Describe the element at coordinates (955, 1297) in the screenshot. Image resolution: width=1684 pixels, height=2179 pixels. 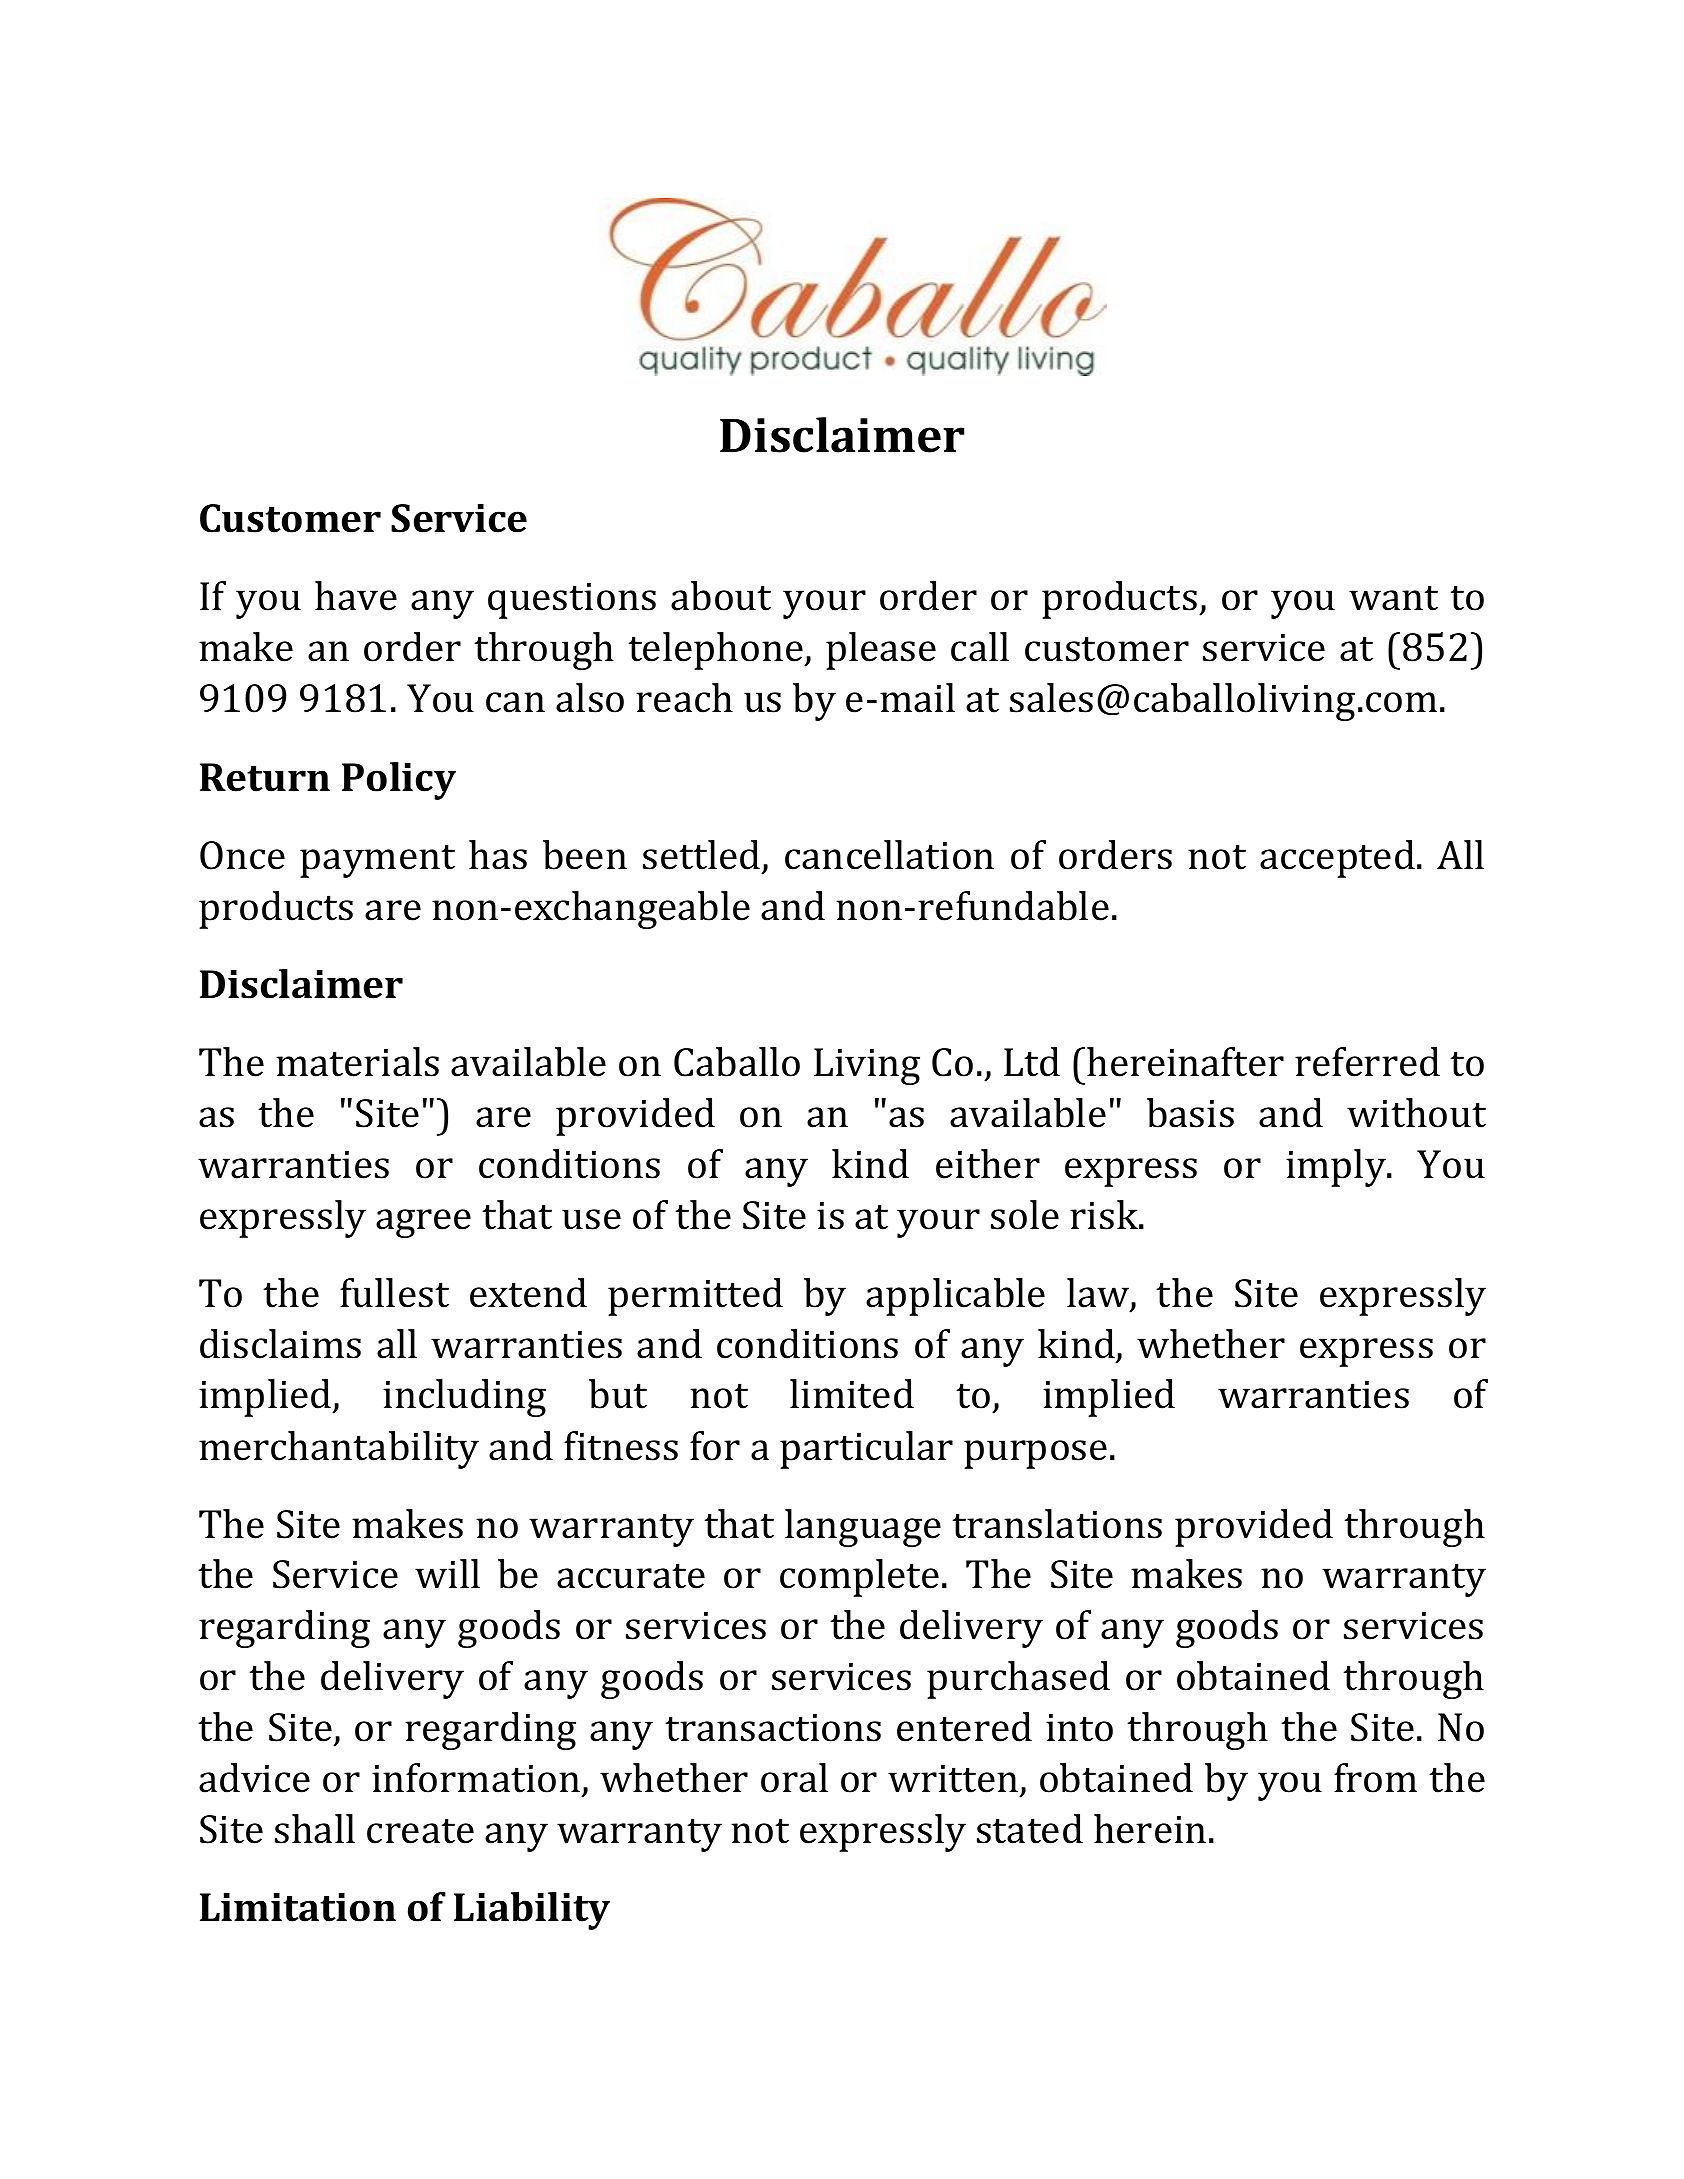
I see `applicable` at that location.
